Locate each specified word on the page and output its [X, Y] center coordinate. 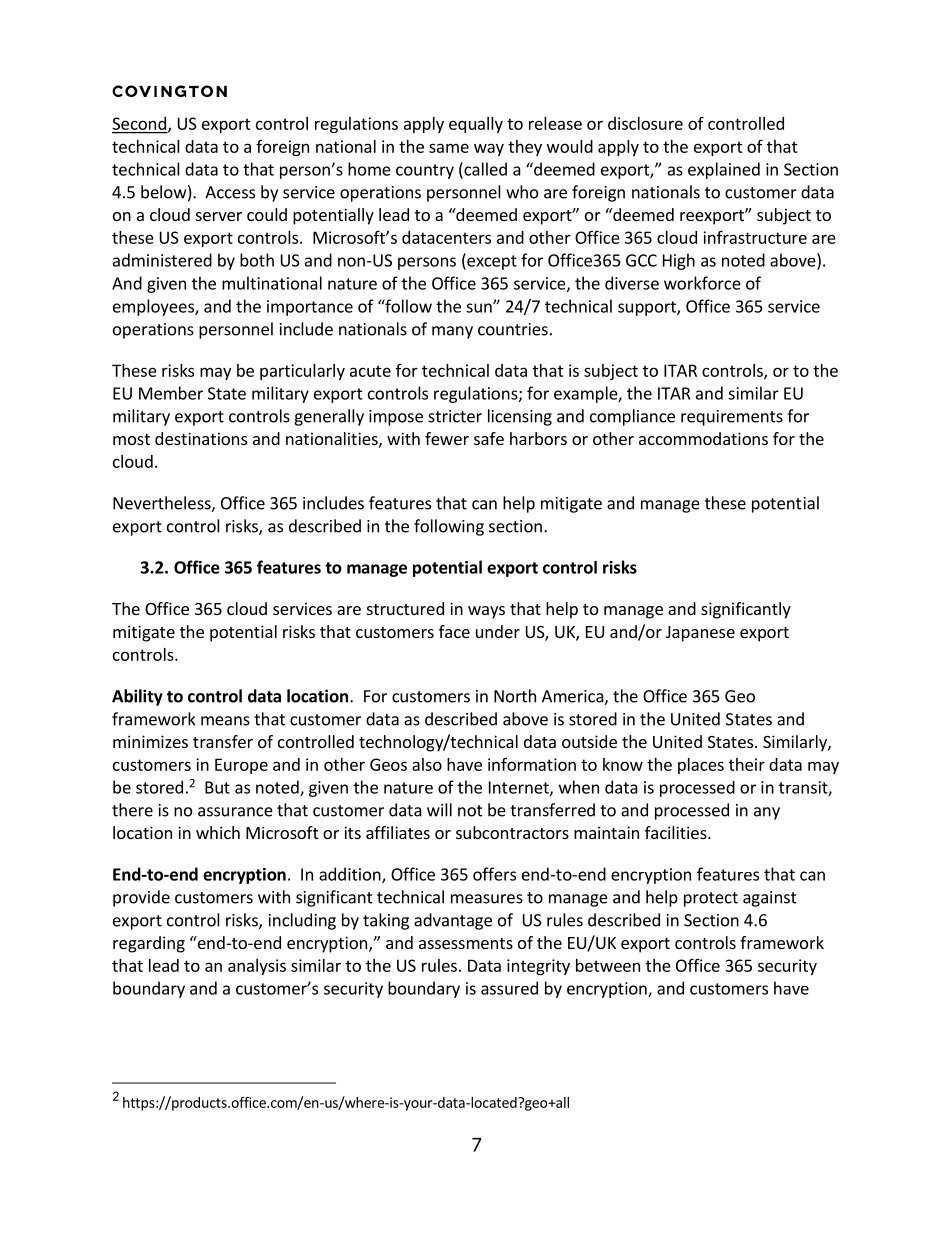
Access [230, 192]
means [225, 721]
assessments [466, 943]
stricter [455, 416]
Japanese [700, 634]
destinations [201, 438]
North [515, 696]
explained [724, 170]
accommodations [703, 438]
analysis [257, 967]
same [449, 148]
